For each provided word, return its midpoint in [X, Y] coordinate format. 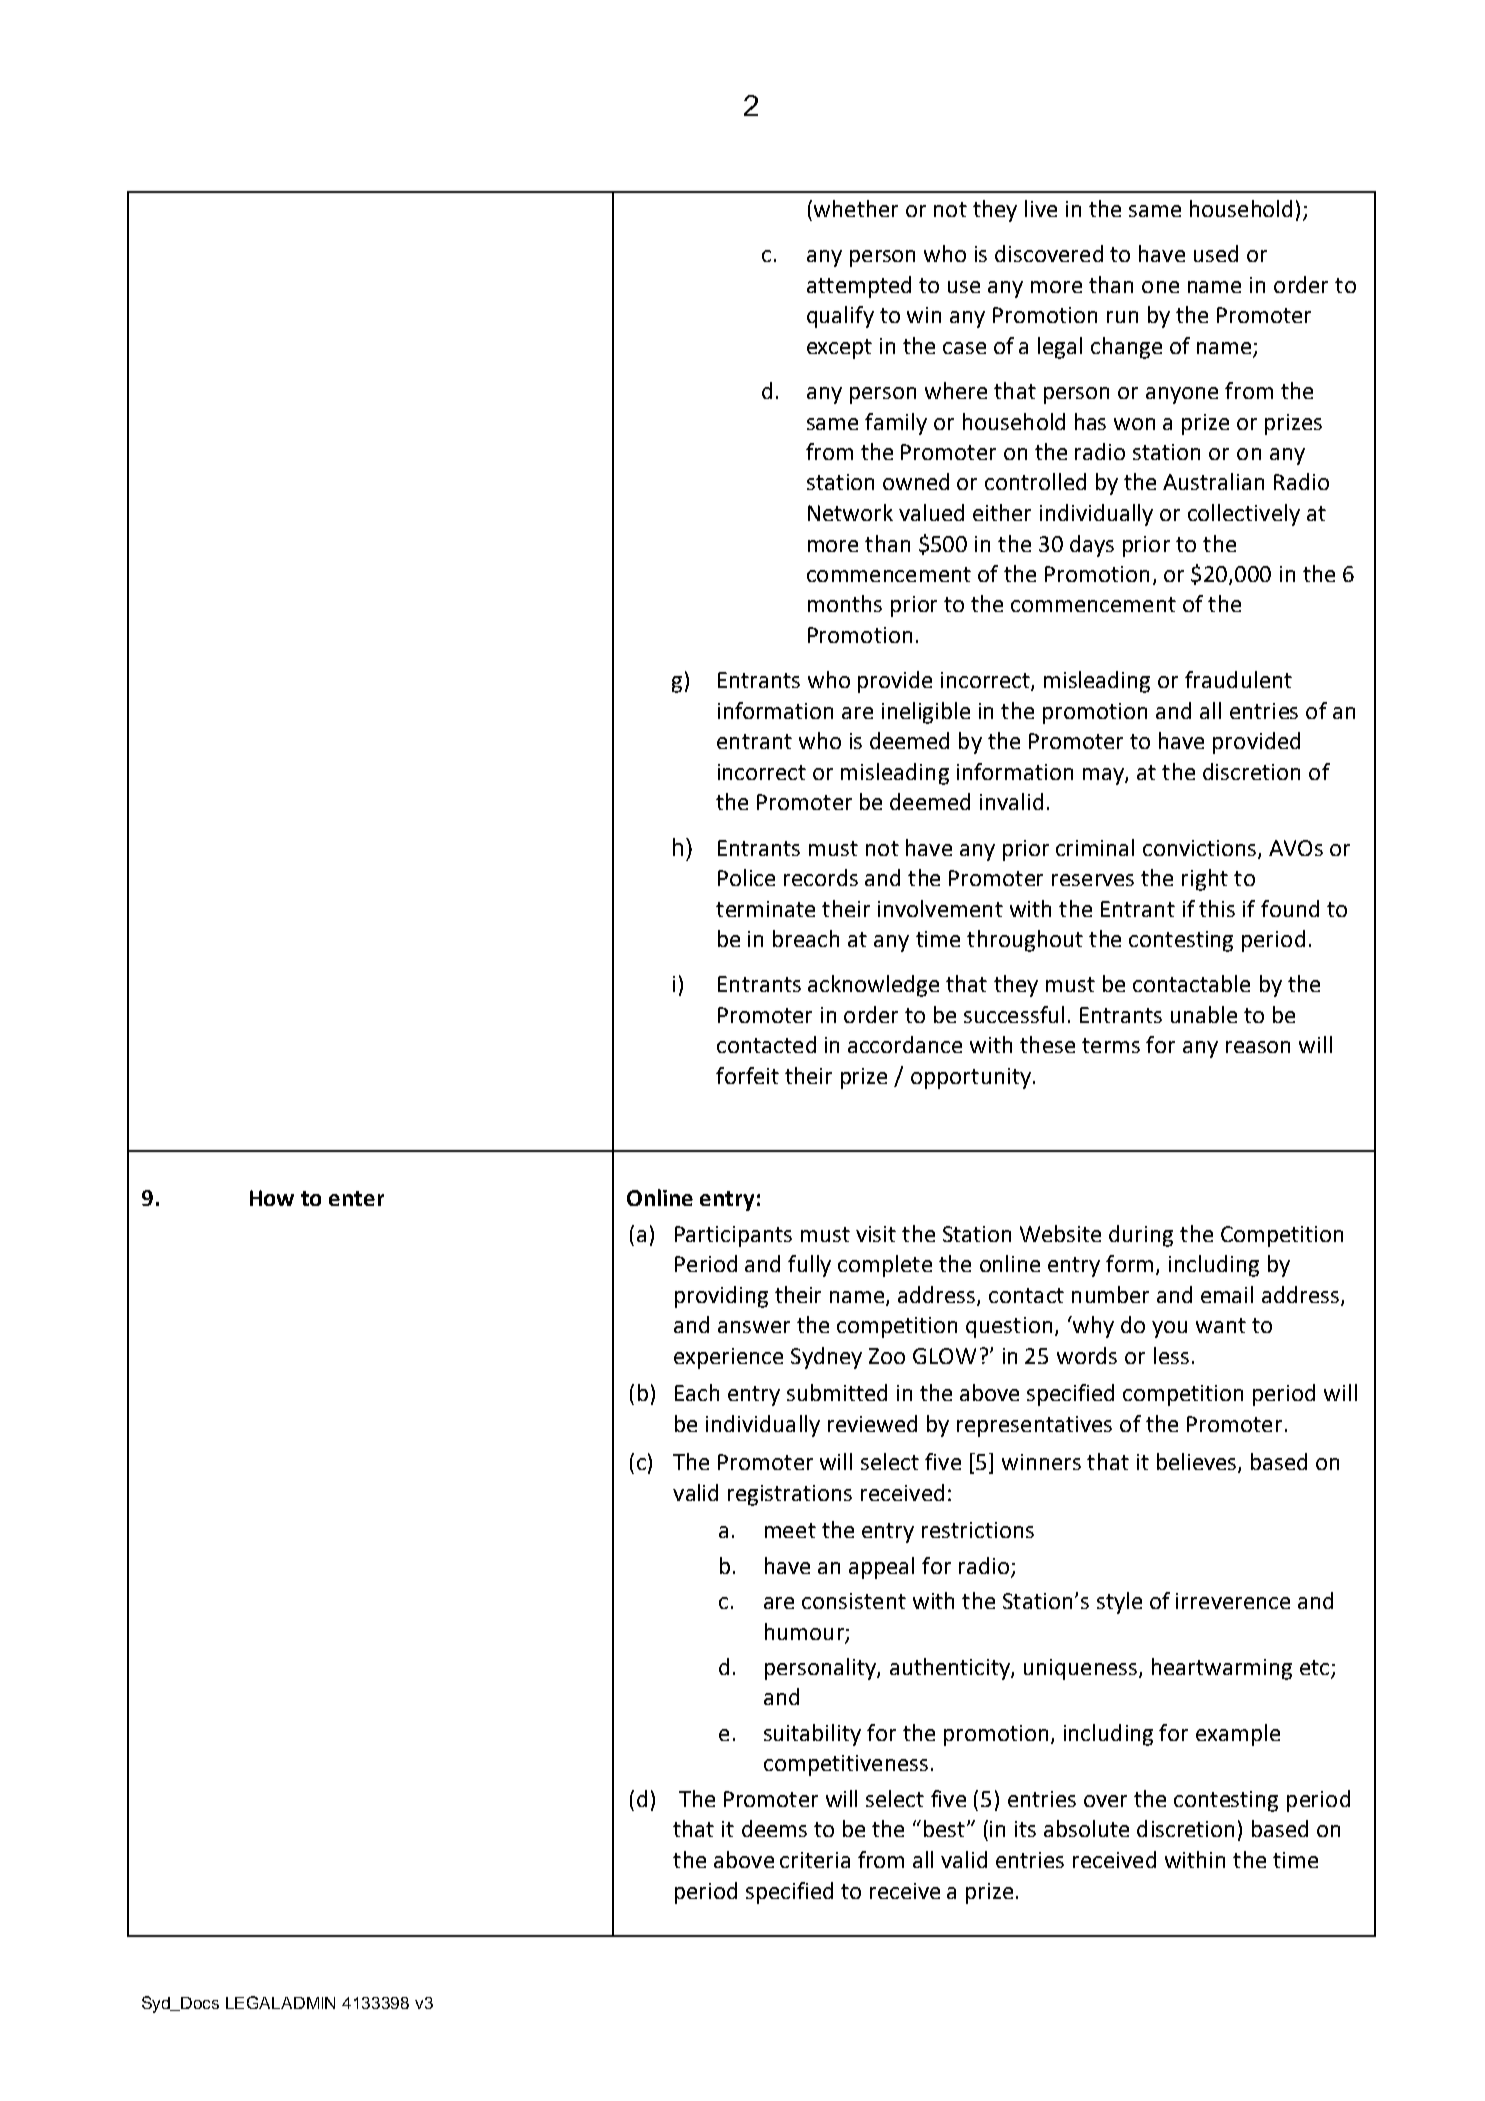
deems [774, 1828]
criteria [815, 1860]
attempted [859, 287]
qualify [840, 317]
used [1216, 253]
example [1238, 1735]
